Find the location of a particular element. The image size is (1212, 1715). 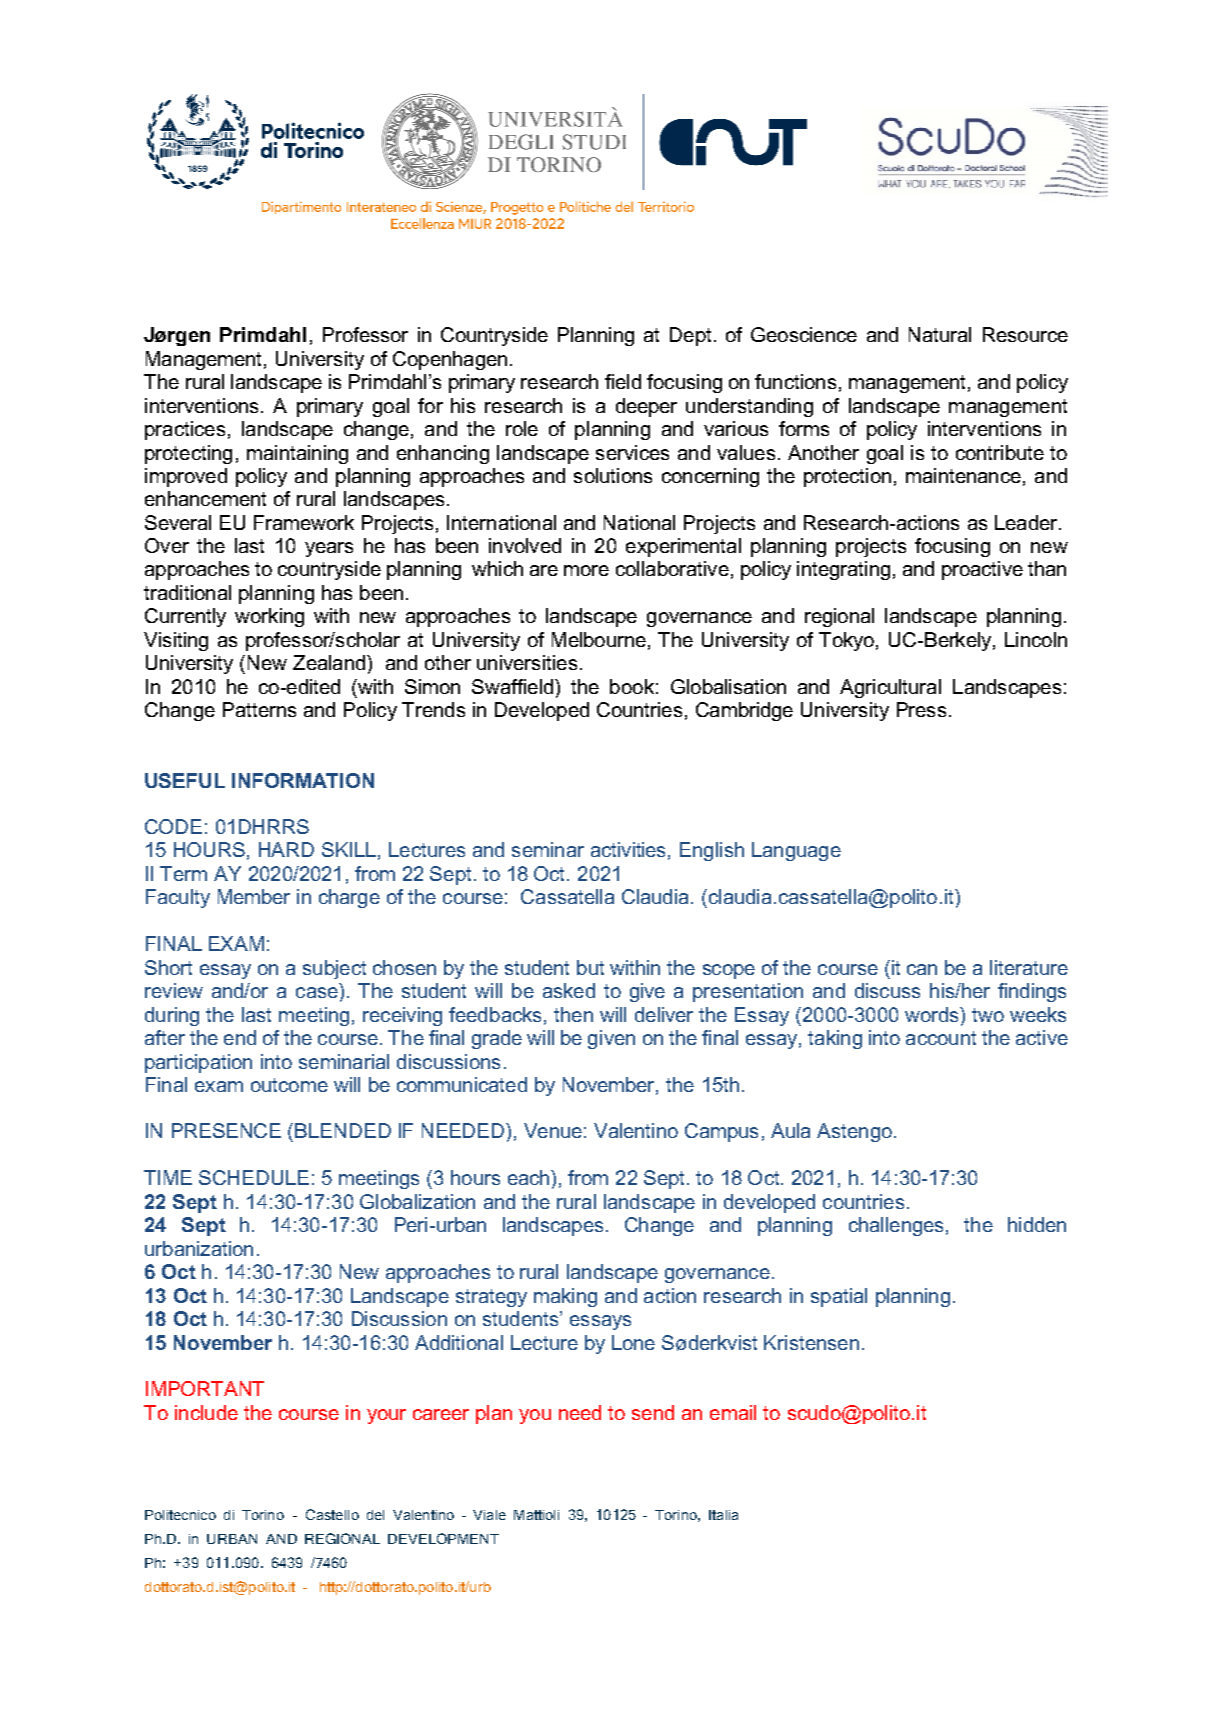

Italia is located at coordinates (723, 1515).
